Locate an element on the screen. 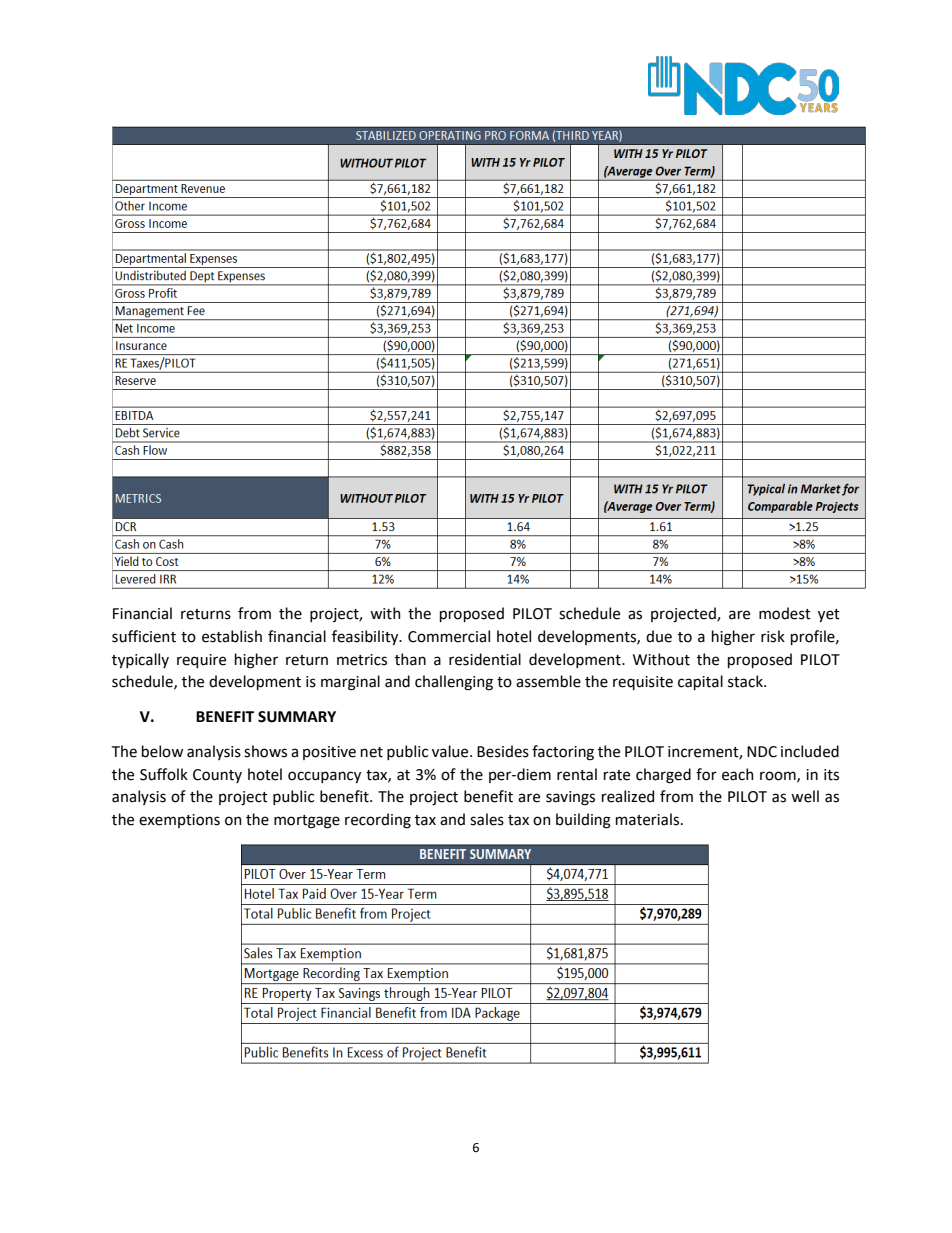 Image resolution: width=952 pixels, height=1233 pixels. exemptions is located at coordinates (179, 821).
